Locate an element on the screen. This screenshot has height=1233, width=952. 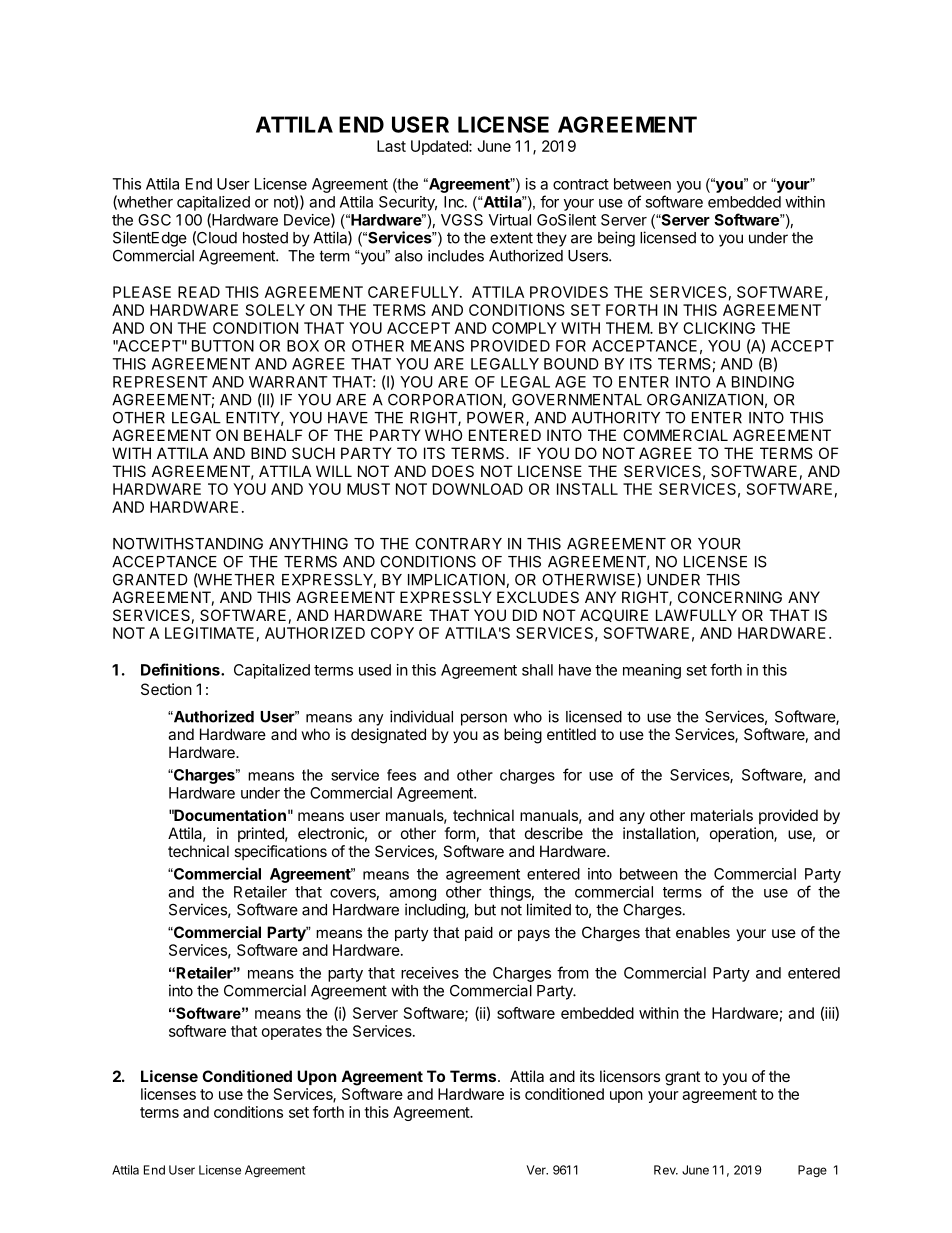
Updated is located at coordinates (440, 147).
